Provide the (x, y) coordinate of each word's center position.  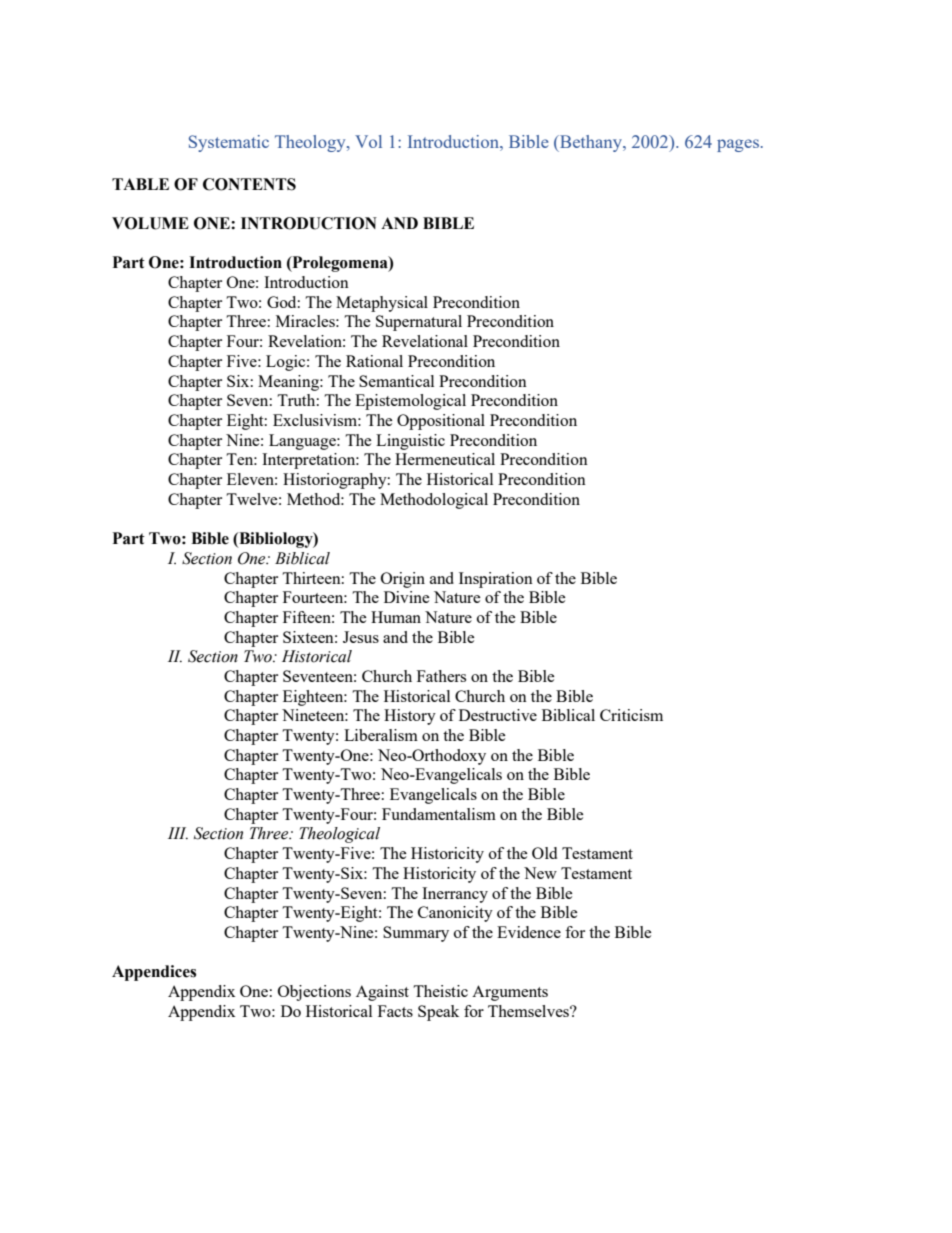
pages (738, 145)
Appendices (154, 973)
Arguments (510, 993)
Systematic (229, 143)
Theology (311, 143)
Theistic (440, 991)
